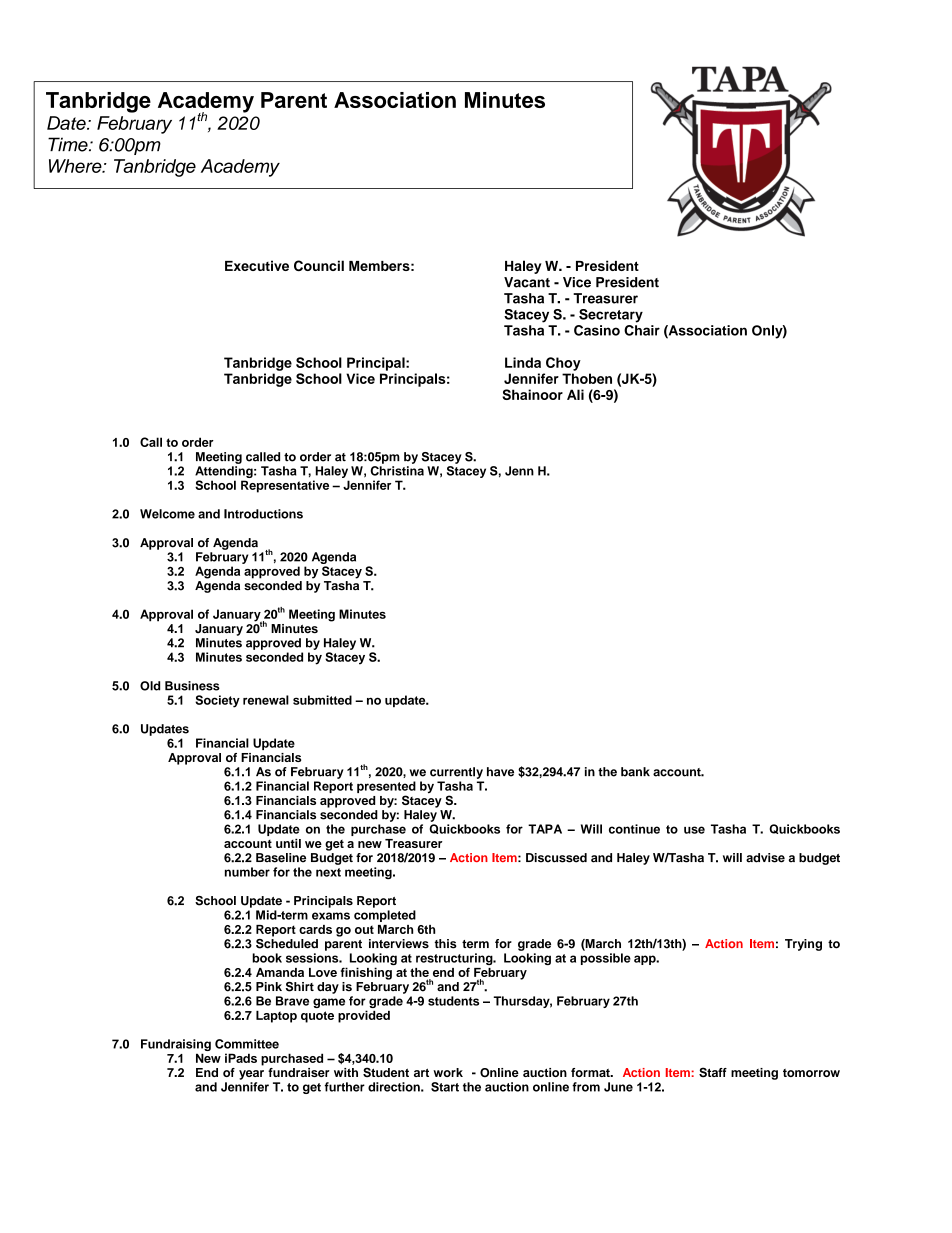 The image size is (952, 1233). Describe the element at coordinates (76, 166) in the screenshot. I see `Where` at that location.
